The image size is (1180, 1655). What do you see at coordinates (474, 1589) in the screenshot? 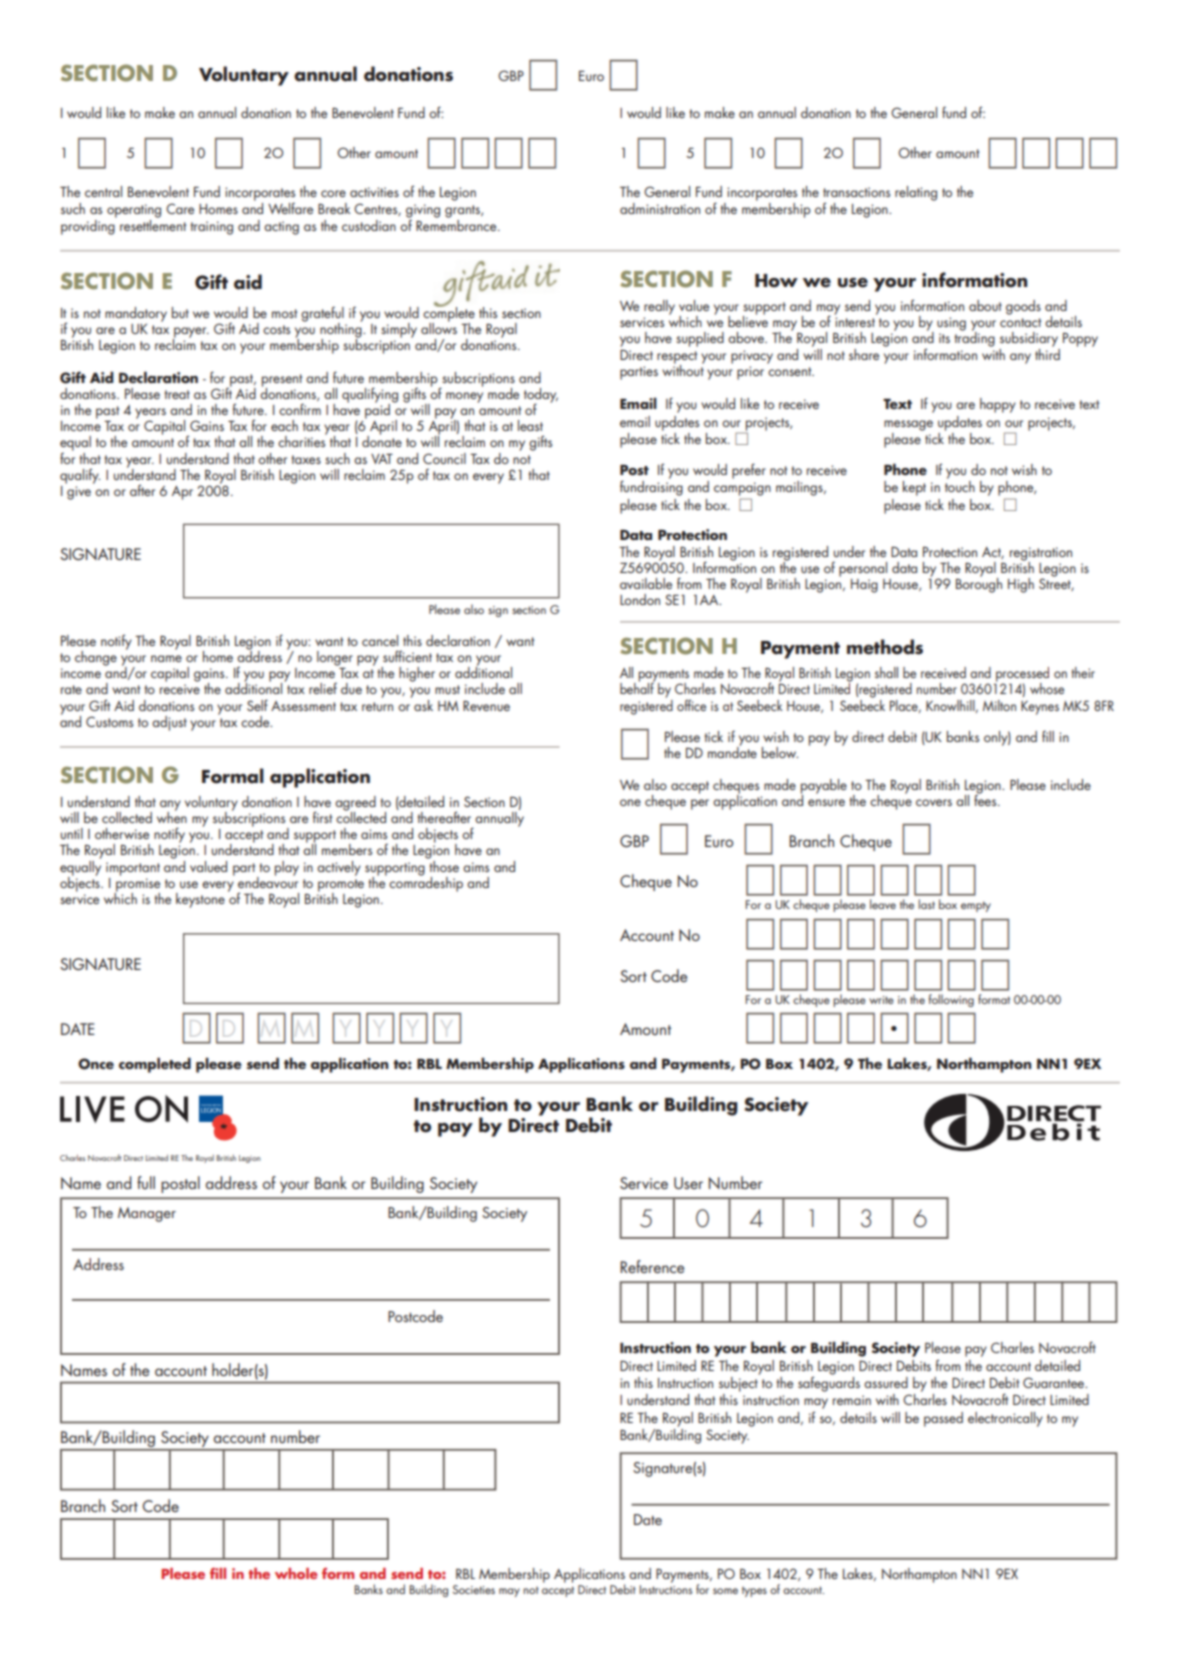
I see `Societies` at bounding box center [474, 1589].
